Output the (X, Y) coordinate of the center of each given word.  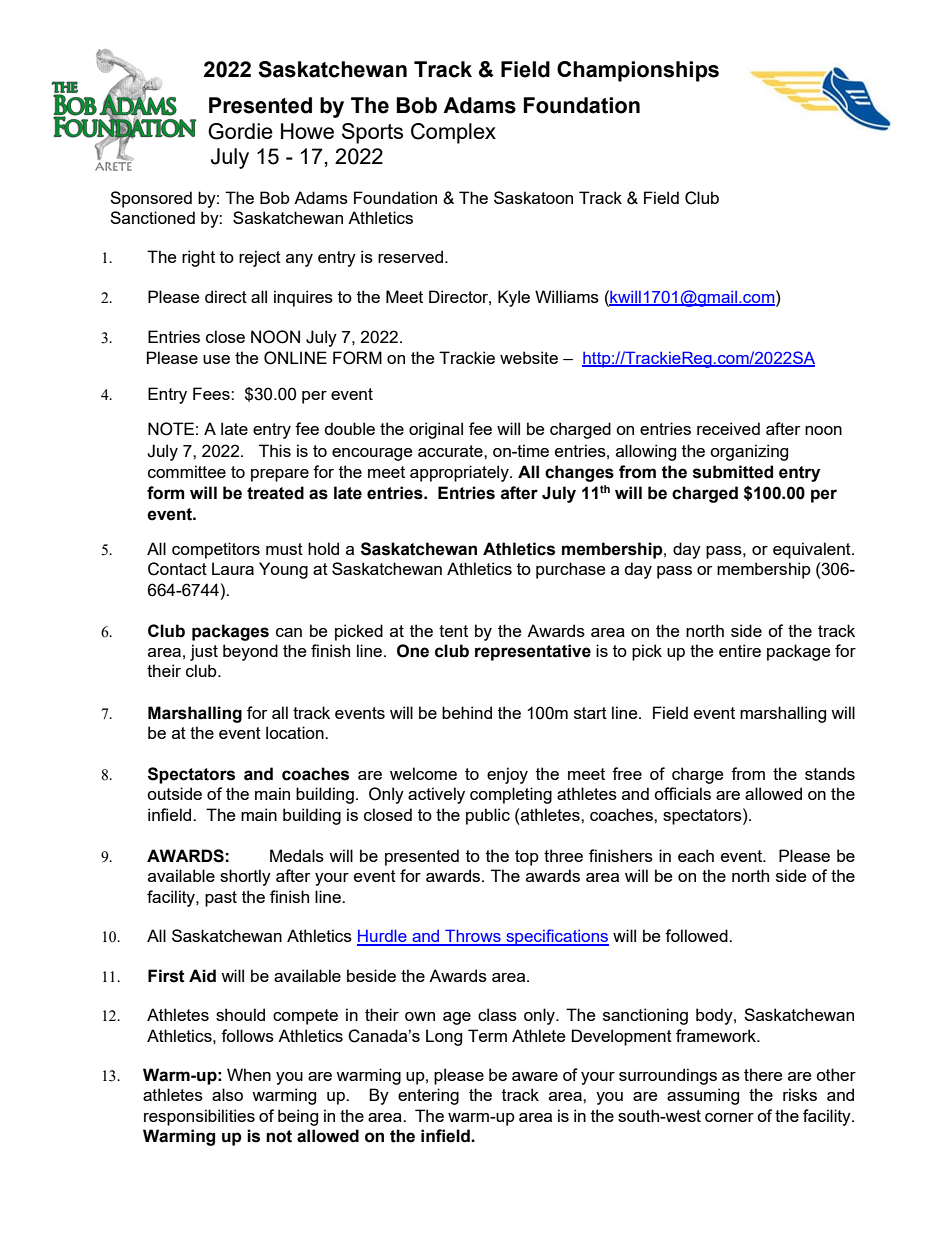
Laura (233, 568)
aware (535, 1076)
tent (453, 631)
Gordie (240, 131)
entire (740, 650)
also (227, 1094)
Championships (638, 71)
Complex (453, 133)
